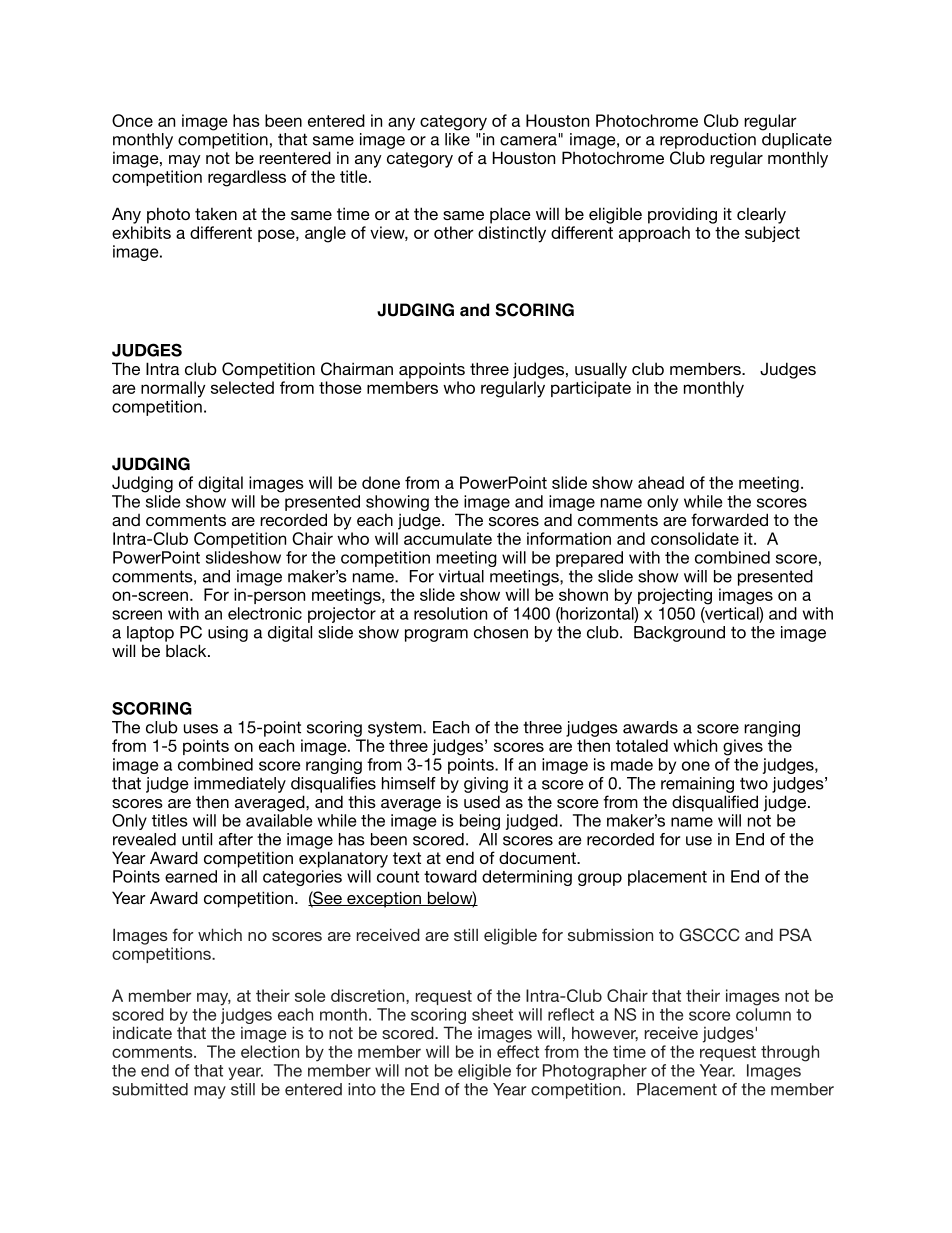 This document has width=952, height=1233. What do you see at coordinates (228, 634) in the document?
I see `using` at bounding box center [228, 634].
